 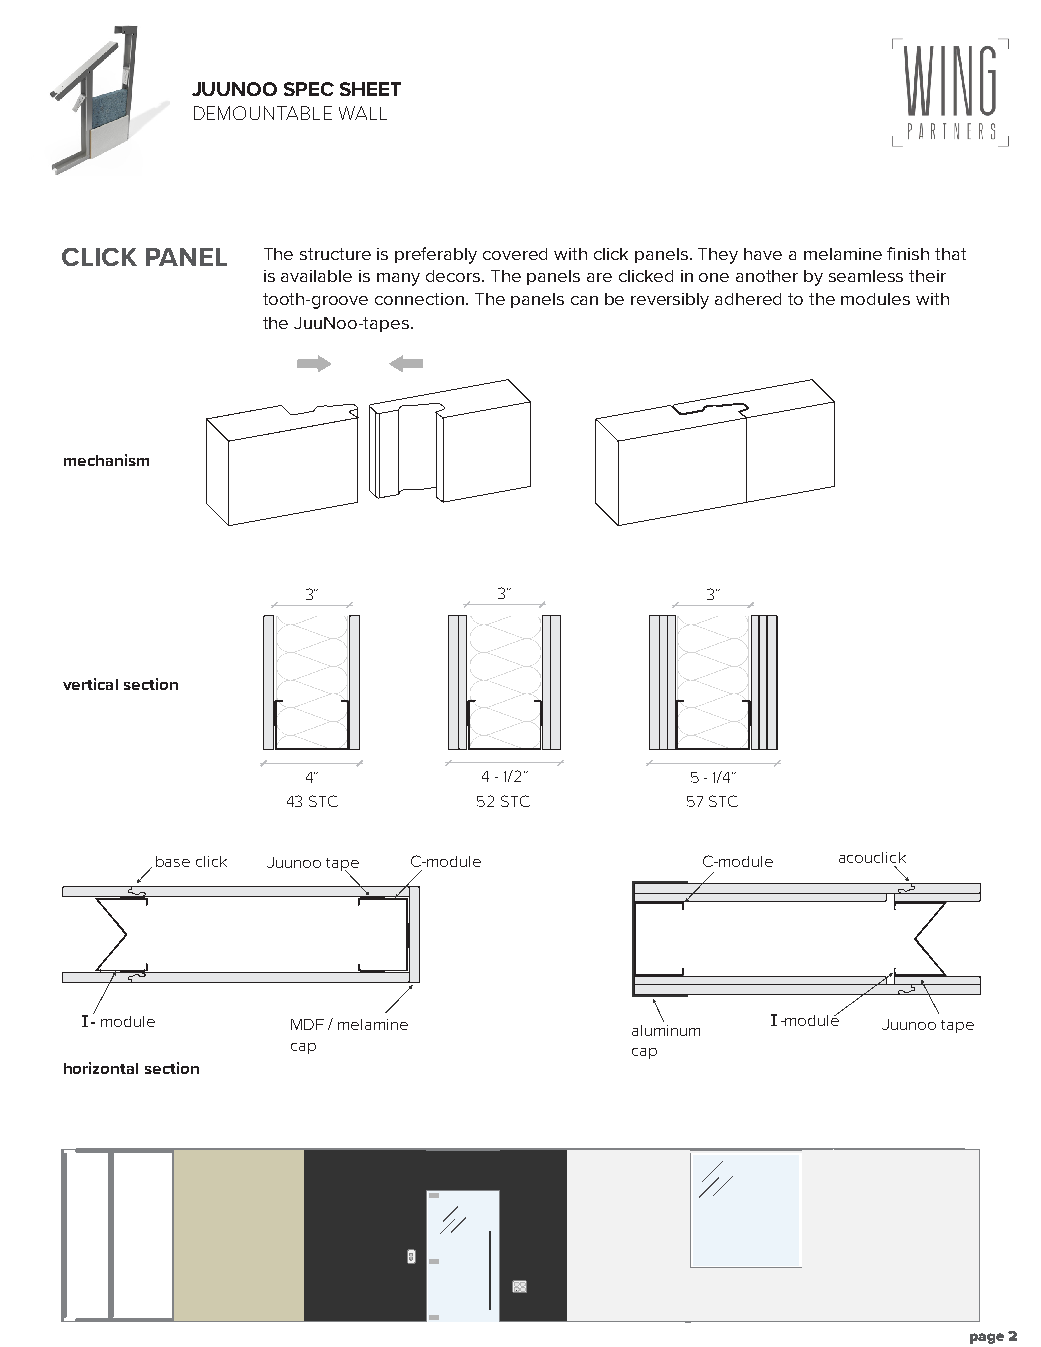 I want to click on horizontal, so click(x=101, y=1068).
